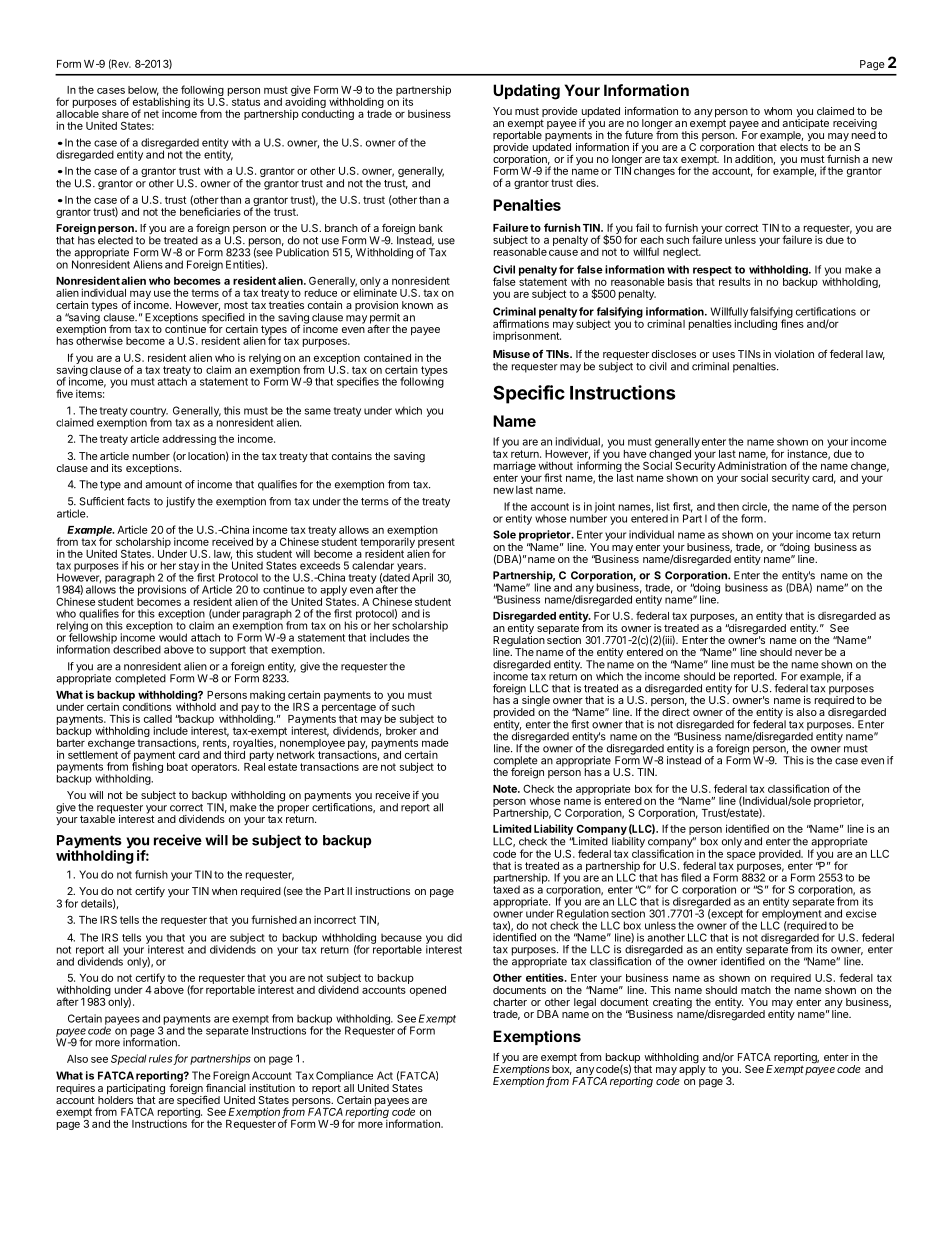 This screenshot has height=1233, width=952. I want to click on share, so click(115, 114).
